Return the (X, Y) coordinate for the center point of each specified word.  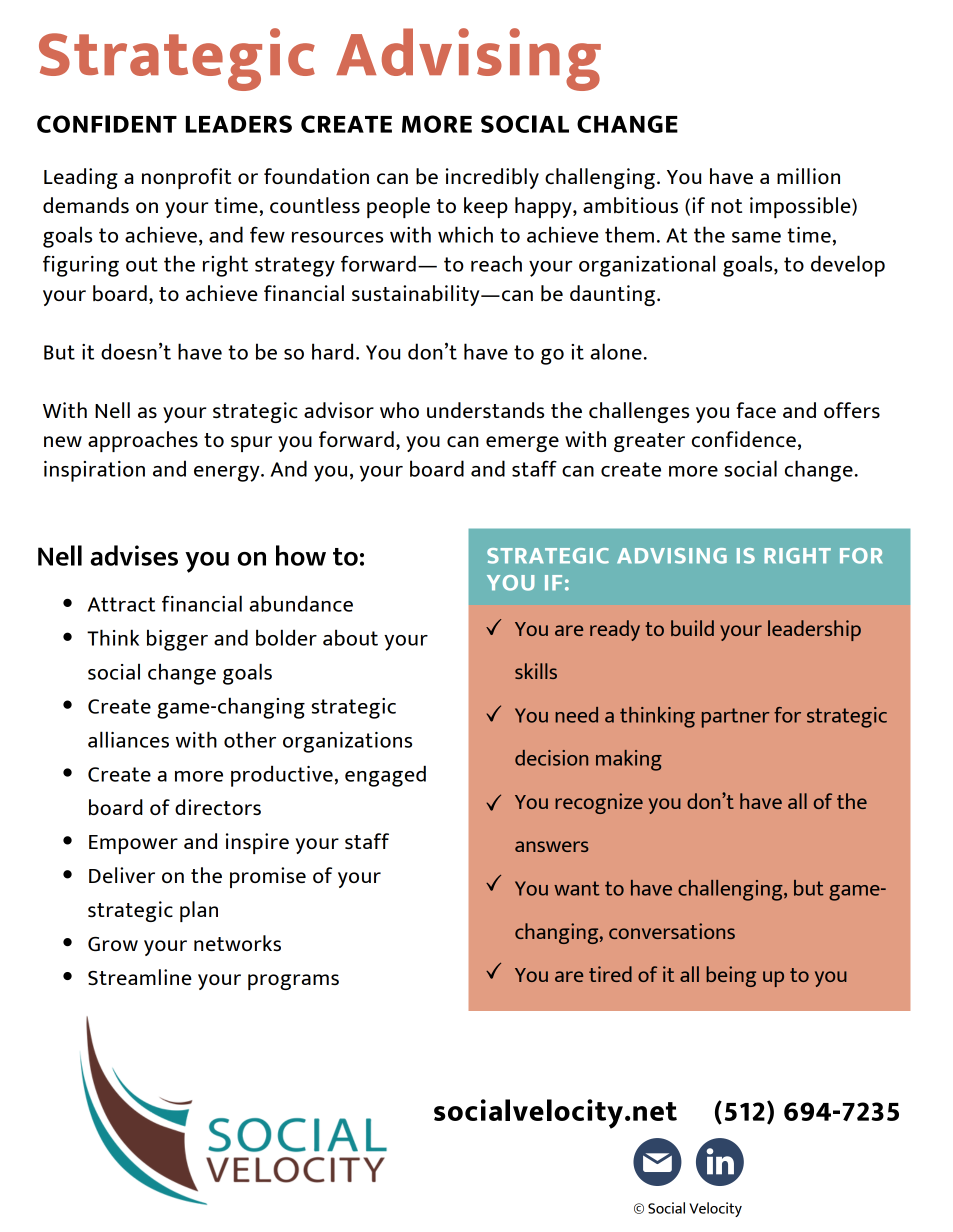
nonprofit (186, 178)
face (756, 410)
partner (735, 718)
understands (485, 410)
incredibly (492, 178)
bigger (177, 640)
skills (536, 671)
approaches (143, 441)
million (808, 176)
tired (610, 974)
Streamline (140, 977)
